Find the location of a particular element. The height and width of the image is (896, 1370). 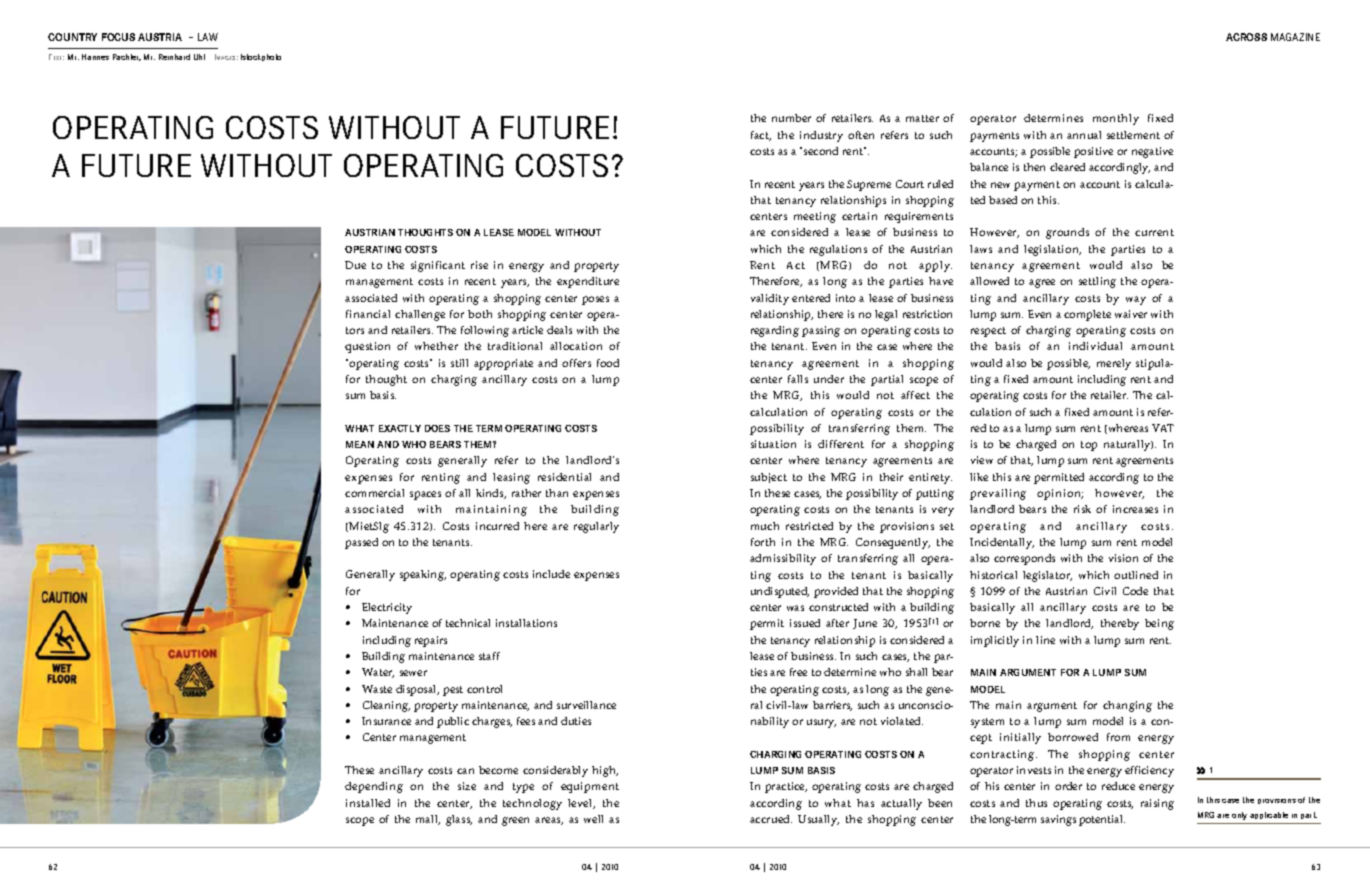

number is located at coordinates (791, 118).
